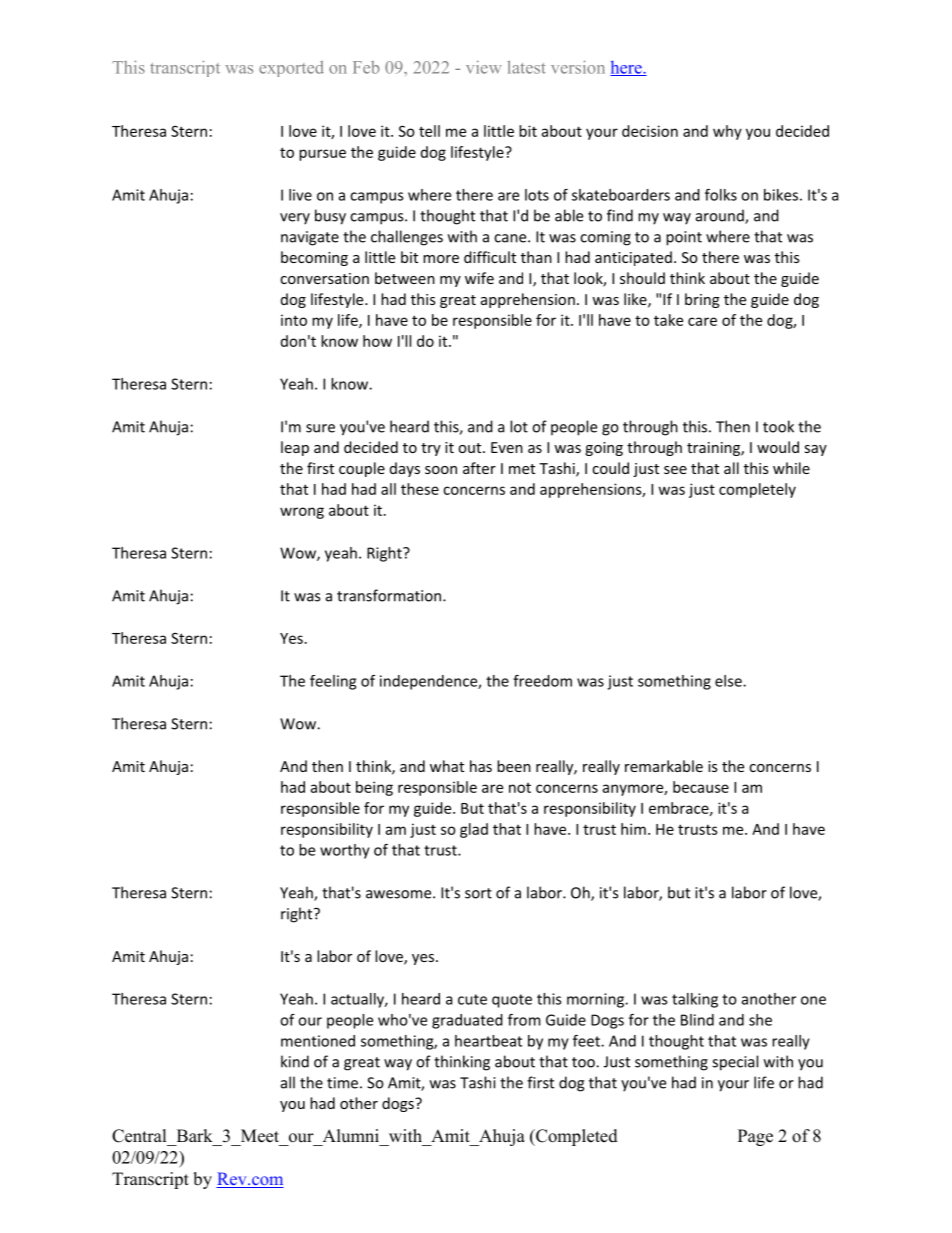 The width and height of the screenshot is (952, 1233). What do you see at coordinates (474, 830) in the screenshot?
I see `glad` at bounding box center [474, 830].
